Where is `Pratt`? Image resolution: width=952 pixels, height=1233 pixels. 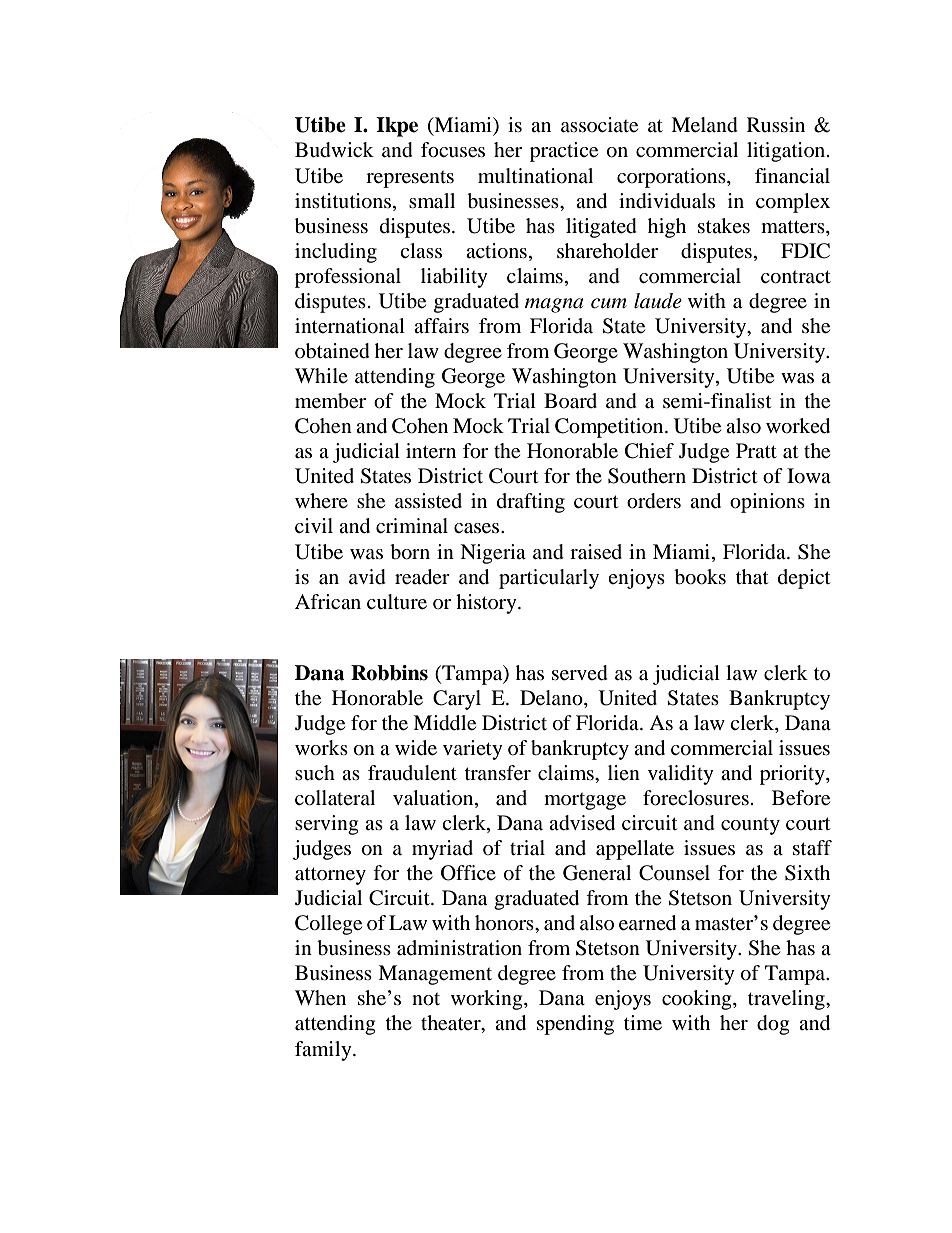
Pratt is located at coordinates (756, 450).
